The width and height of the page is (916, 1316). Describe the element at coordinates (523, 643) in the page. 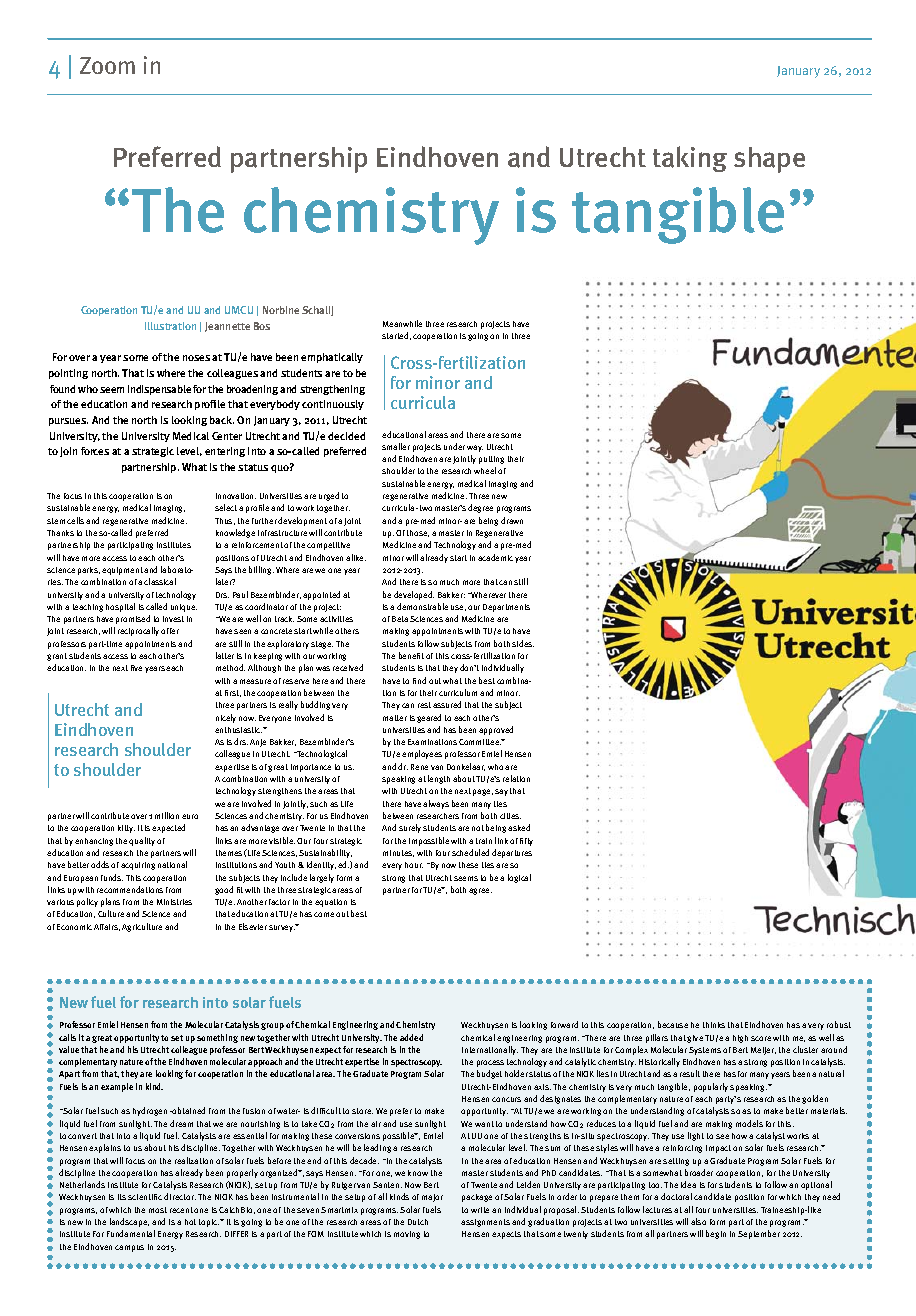

I see `sides` at that location.
